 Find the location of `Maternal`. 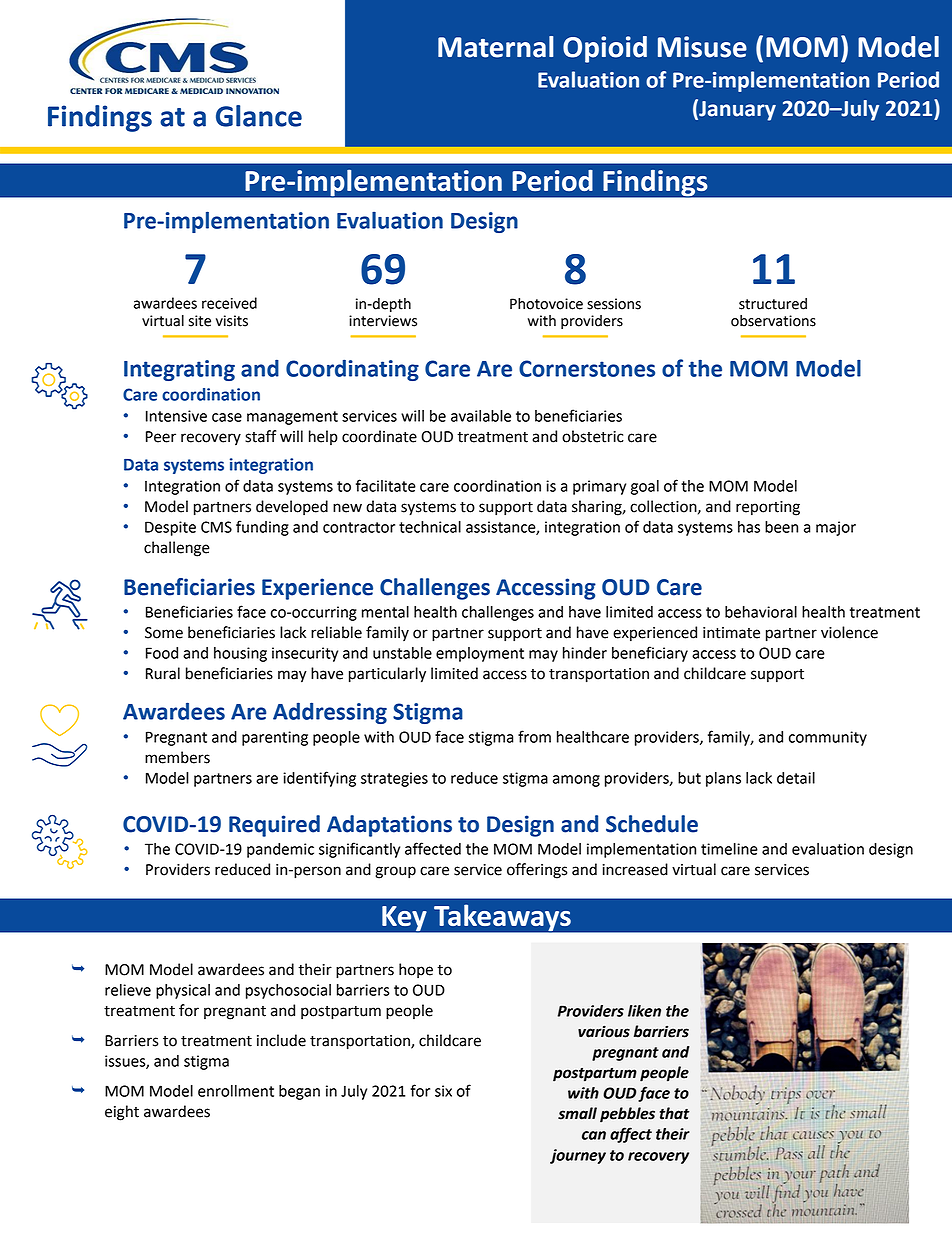

Maternal is located at coordinates (496, 47).
